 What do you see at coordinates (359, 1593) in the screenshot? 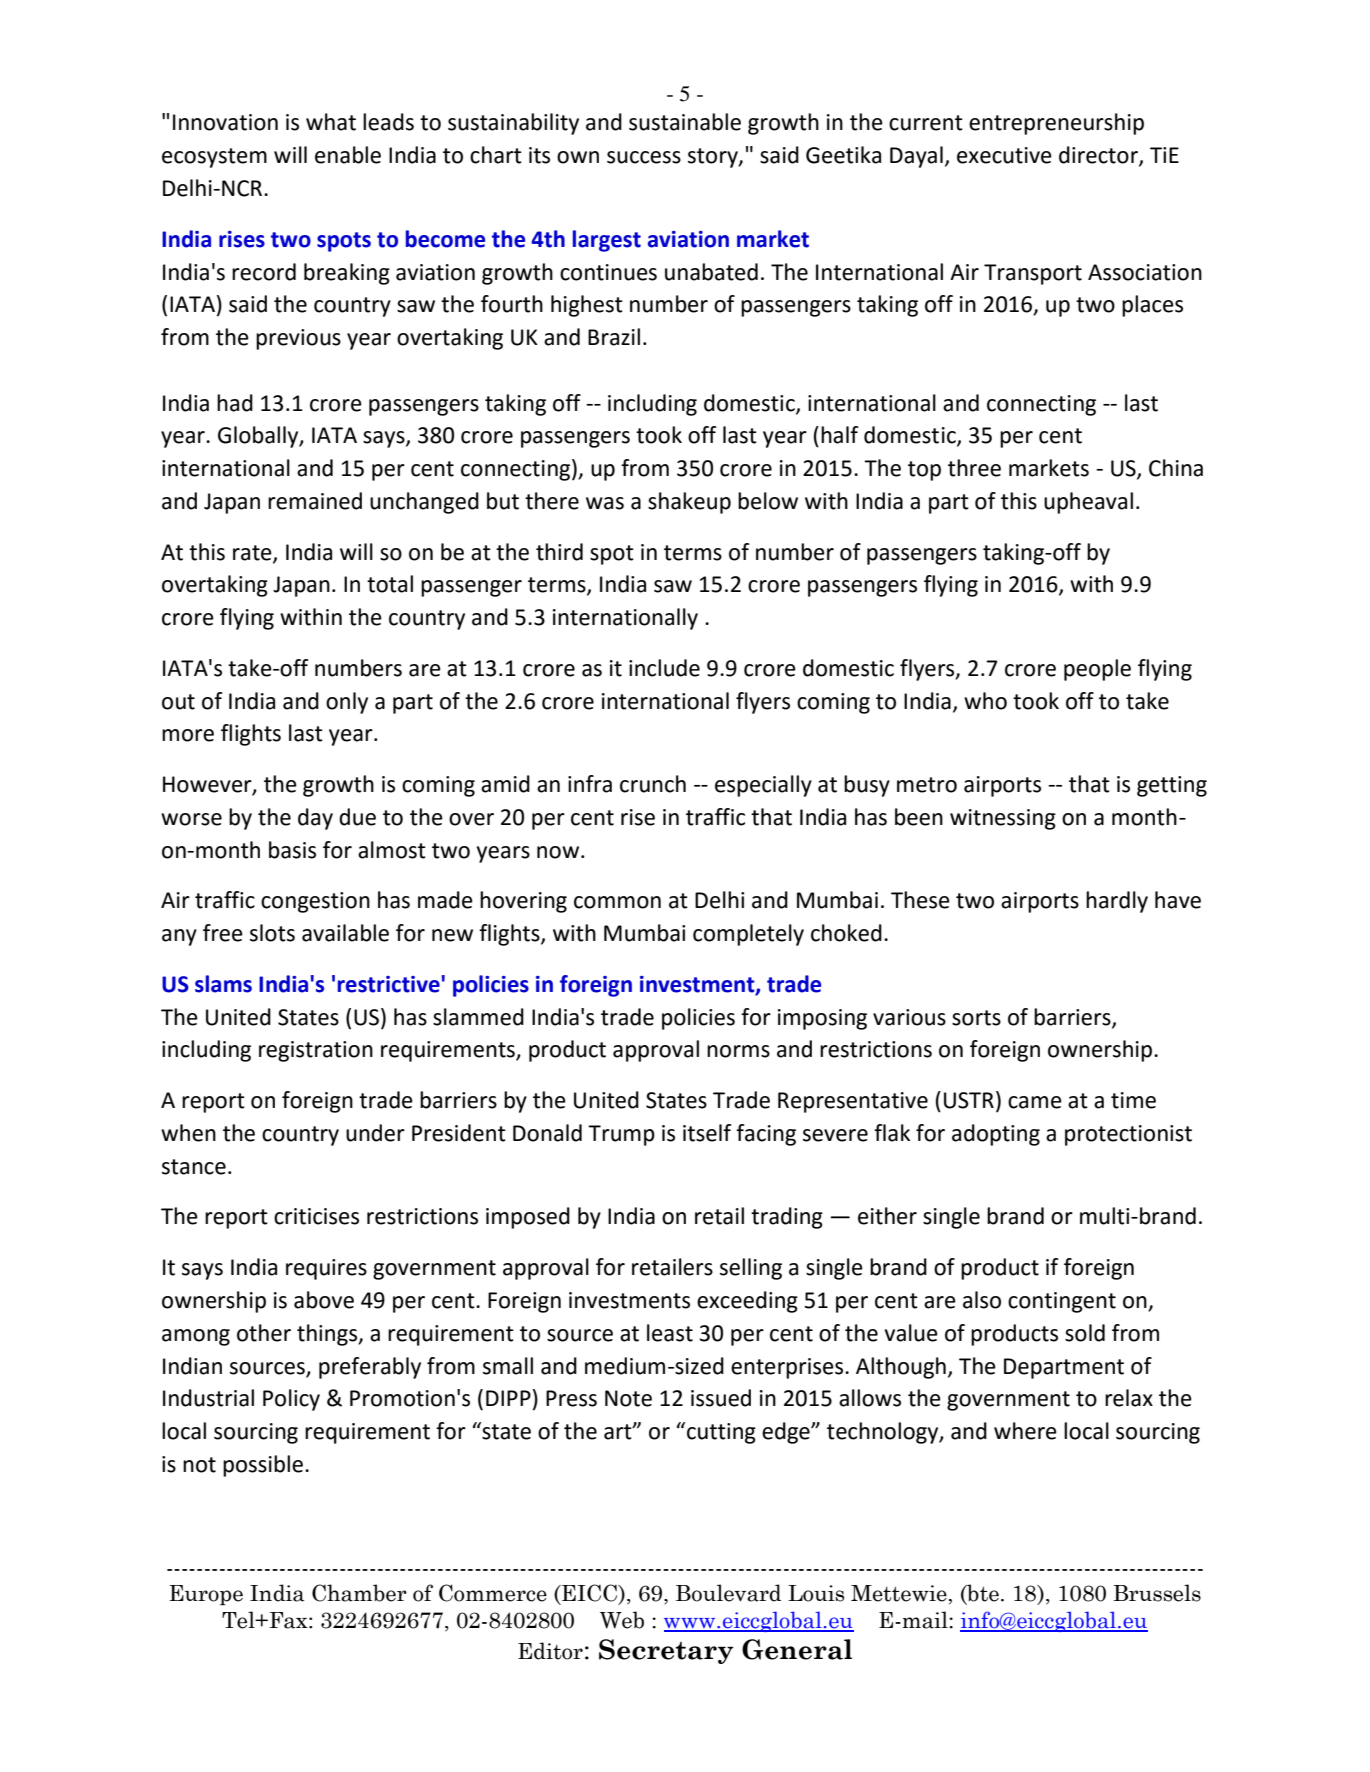
I see `Chamber` at bounding box center [359, 1593].
